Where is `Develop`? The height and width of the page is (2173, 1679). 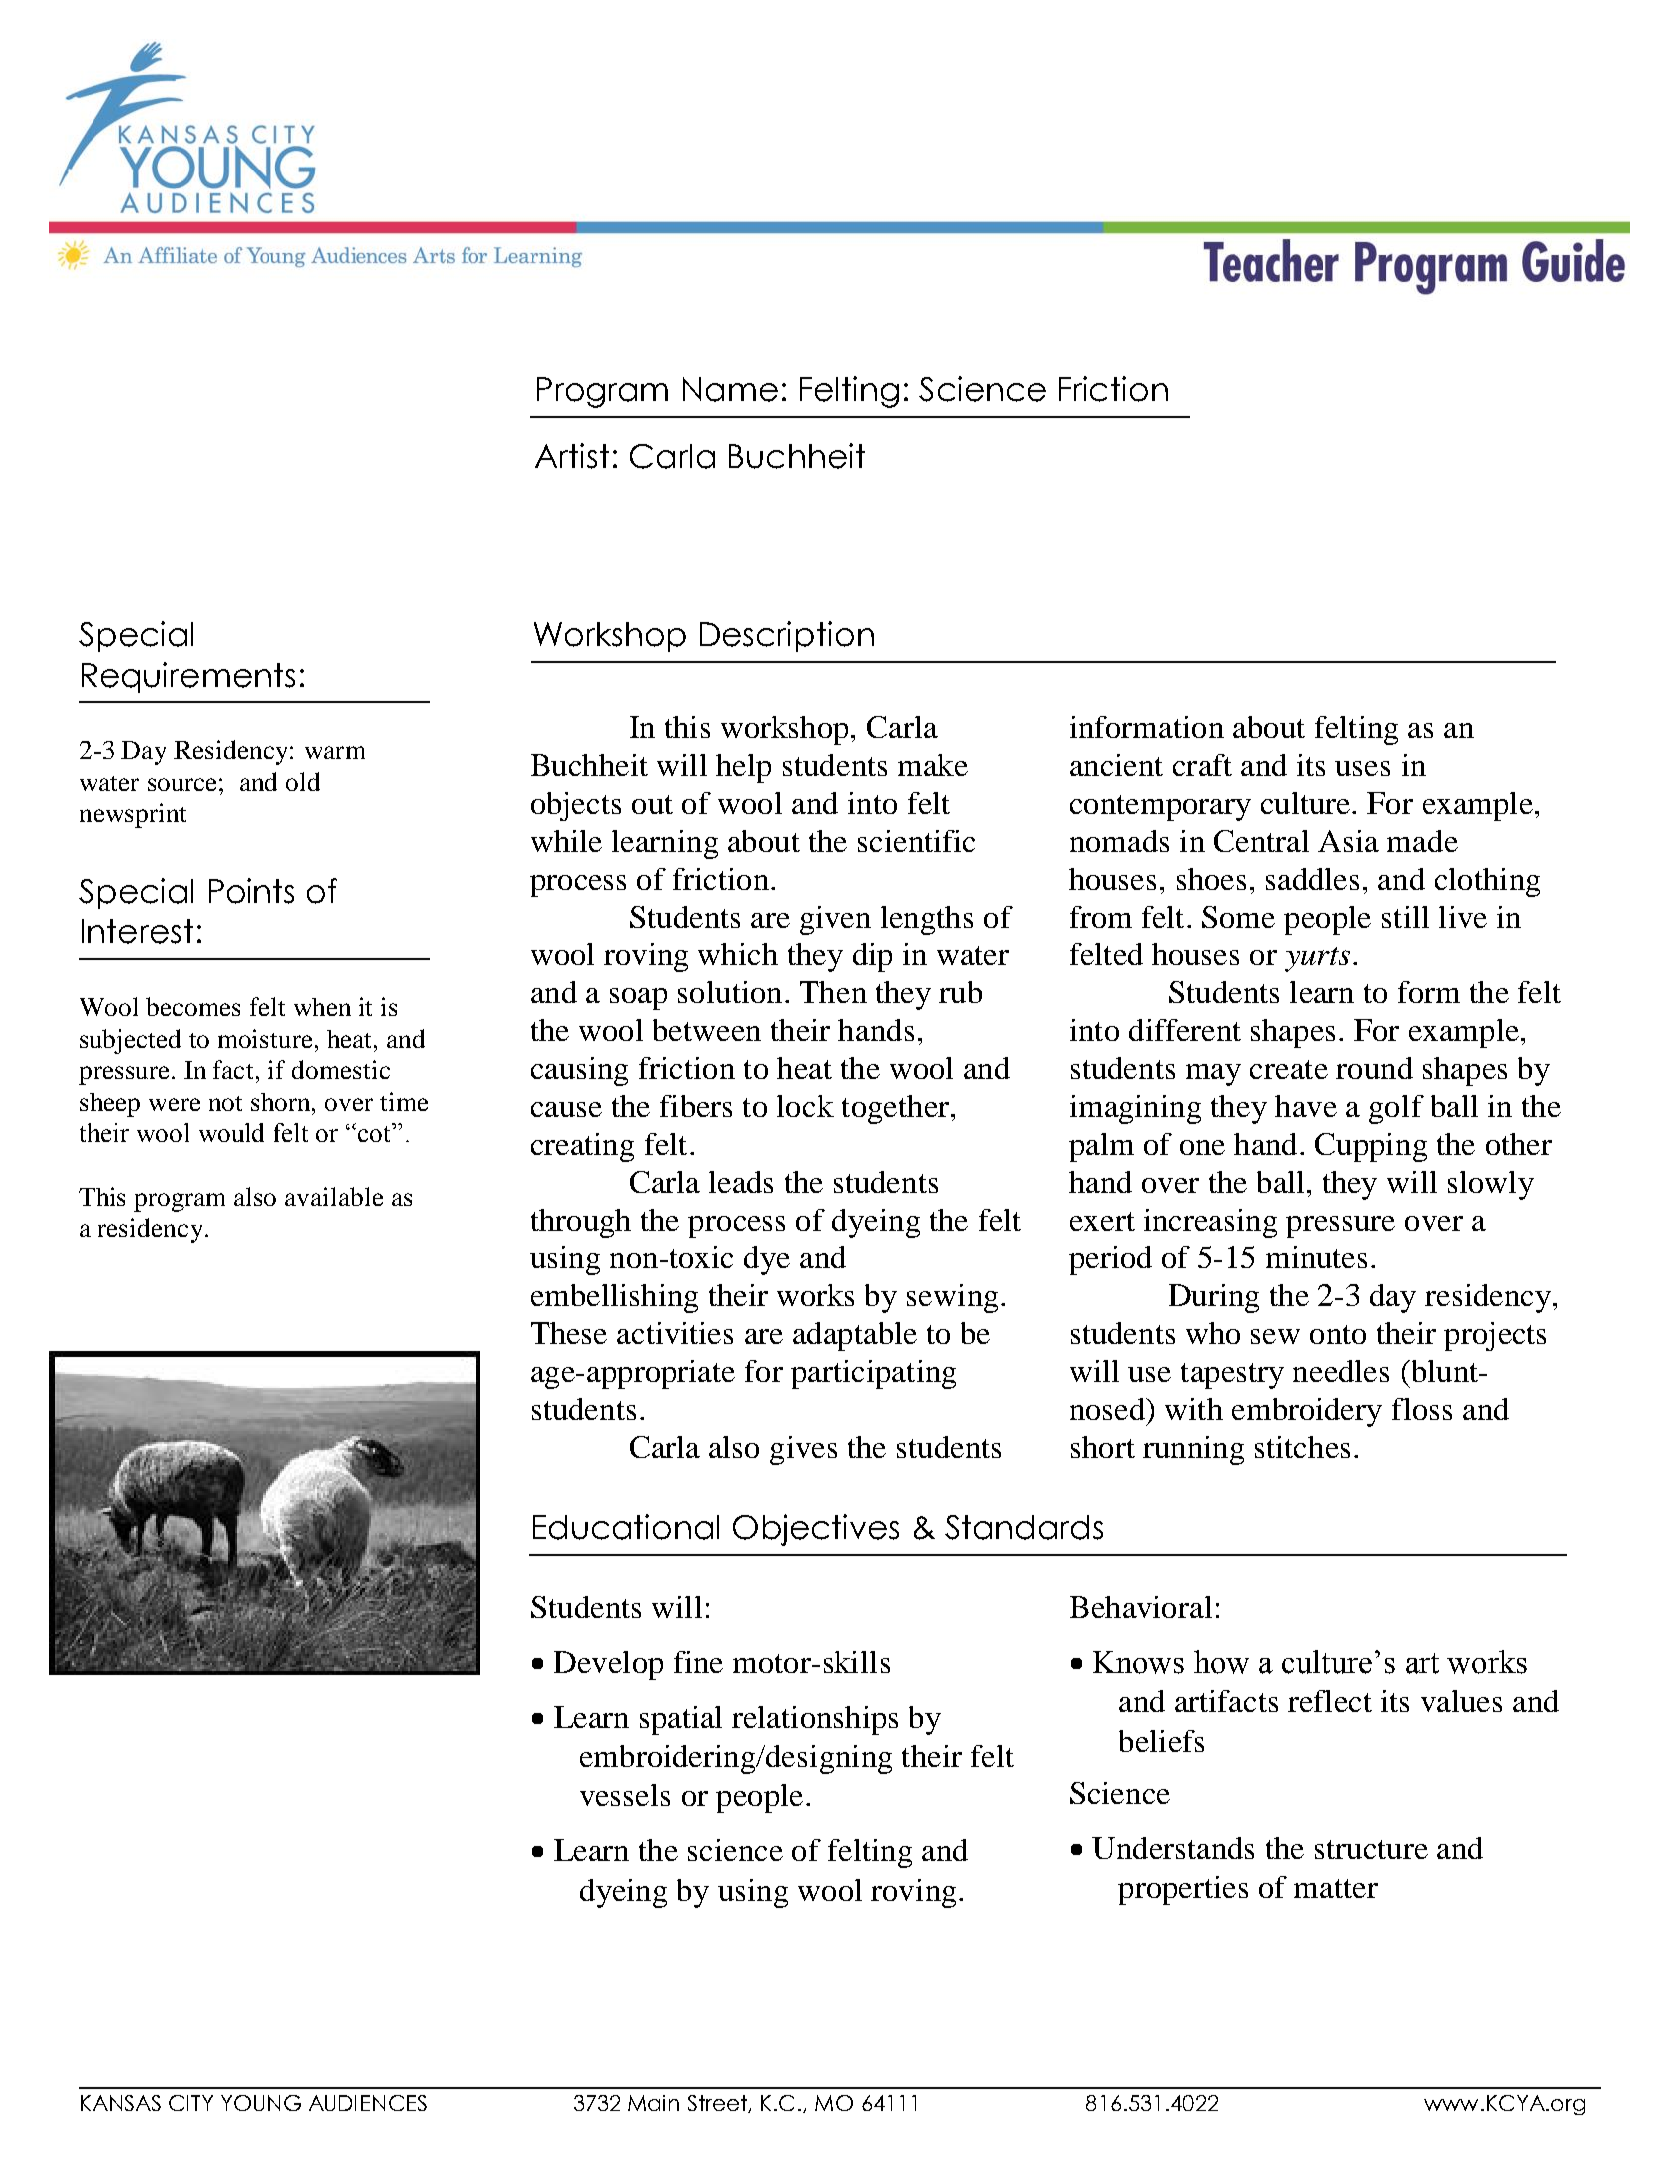
Develop is located at coordinates (608, 1665).
